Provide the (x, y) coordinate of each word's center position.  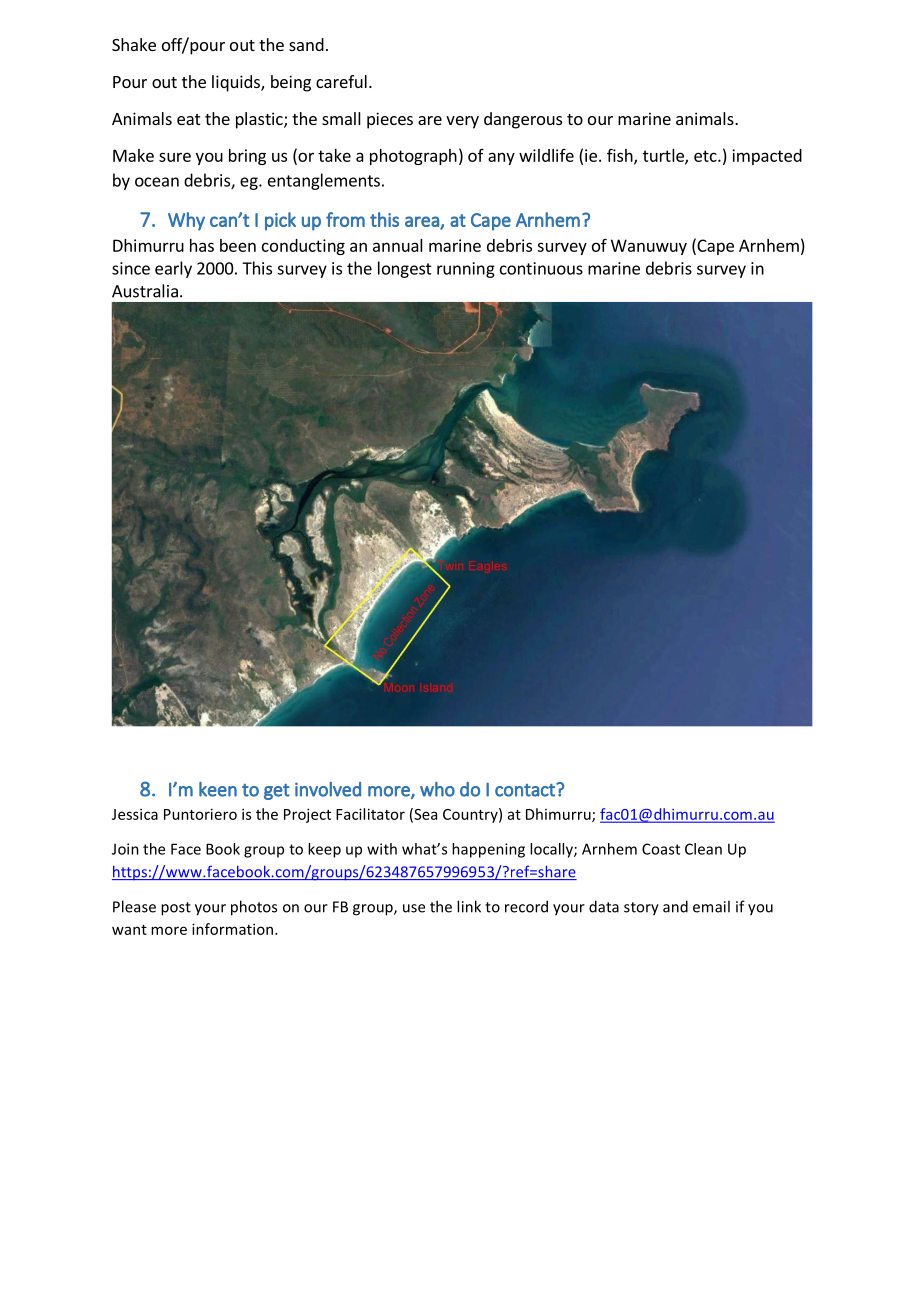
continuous (541, 268)
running (466, 270)
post (176, 909)
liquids (237, 83)
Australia (145, 291)
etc (706, 156)
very (462, 122)
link (469, 906)
